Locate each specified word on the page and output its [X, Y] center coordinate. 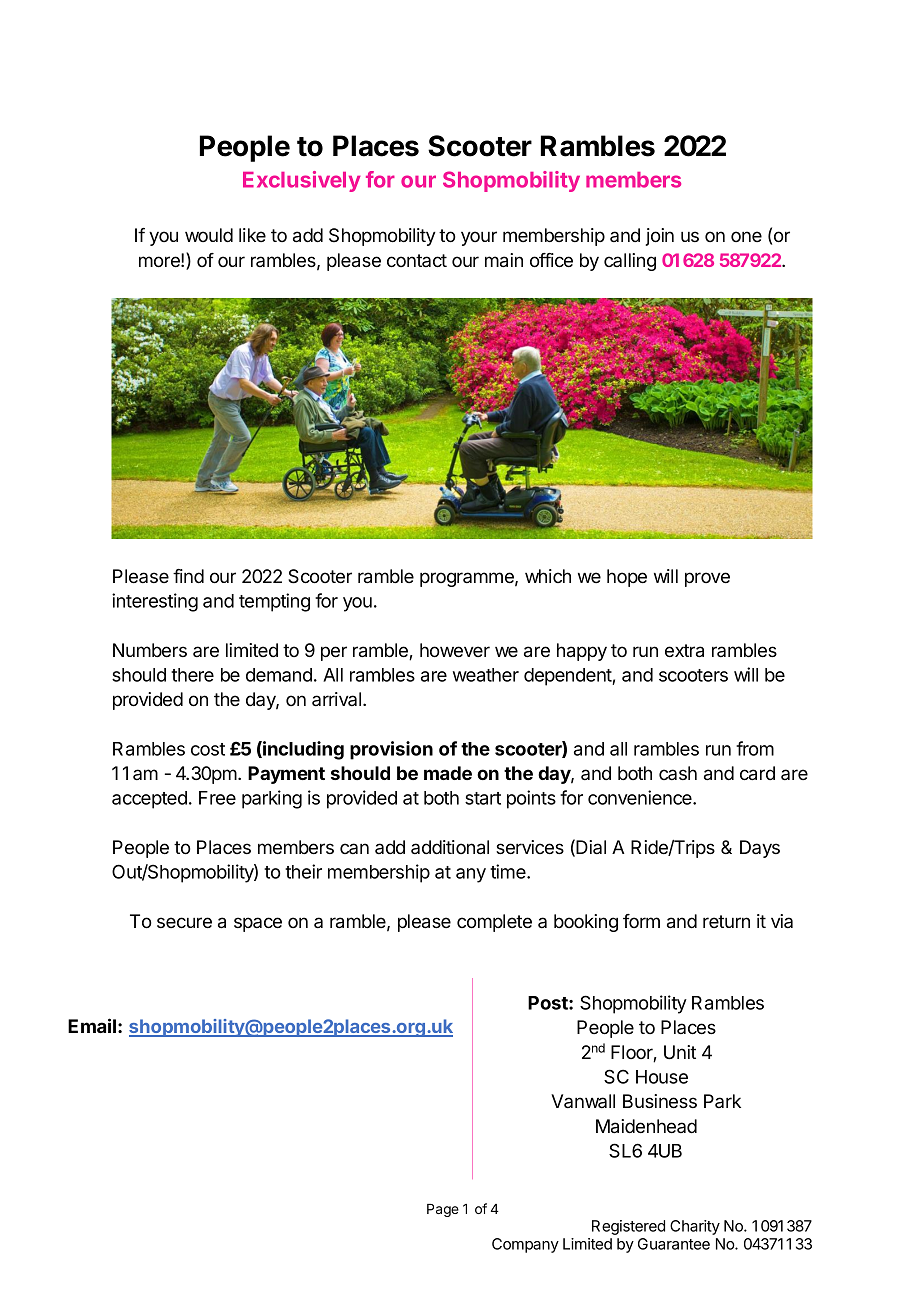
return [726, 921]
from [755, 748]
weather [486, 675]
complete [494, 923]
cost [208, 749]
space [258, 924]
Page [443, 1210]
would [209, 235]
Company [525, 1245]
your [479, 238]
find [188, 576]
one [746, 236]
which [548, 576]
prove [707, 579]
